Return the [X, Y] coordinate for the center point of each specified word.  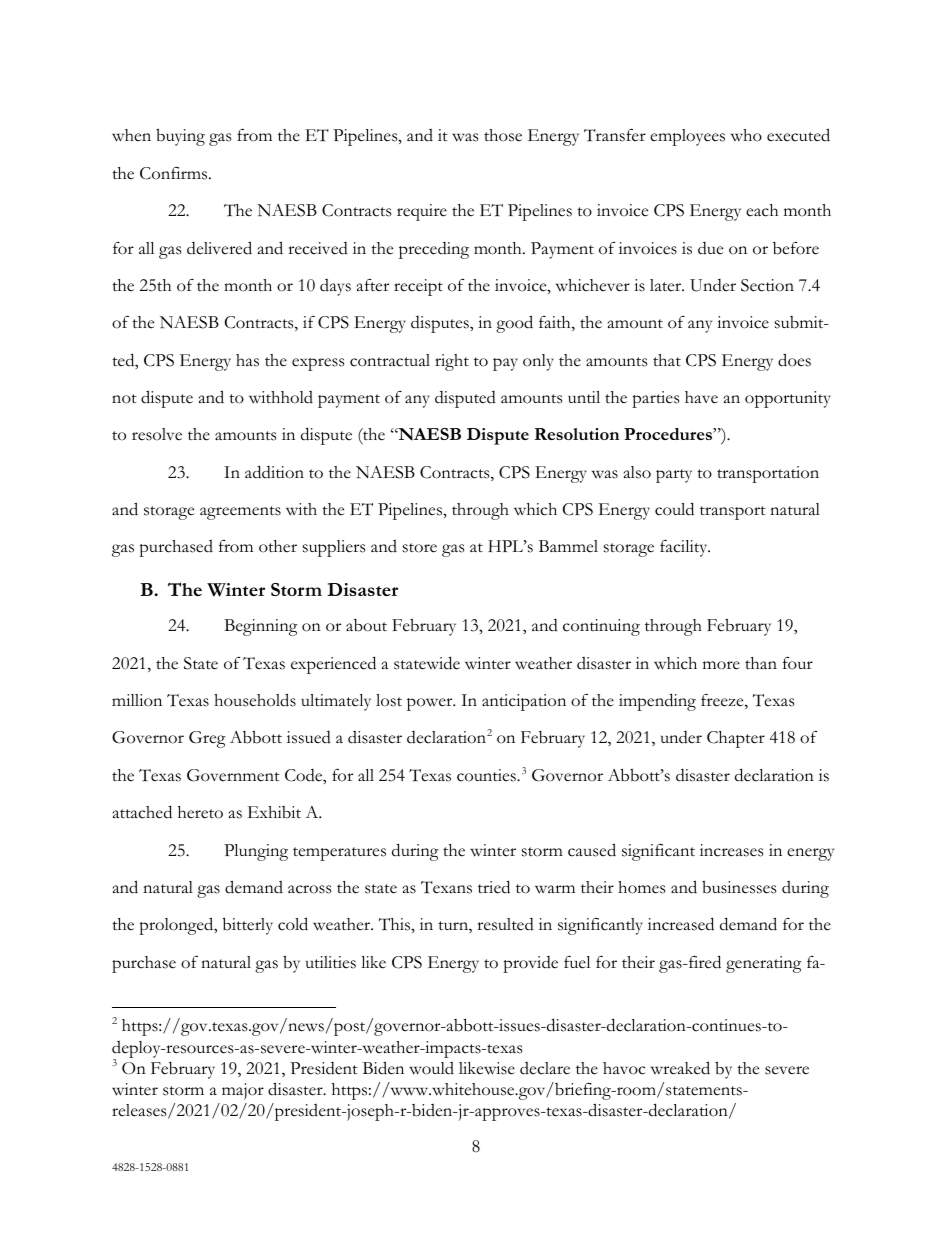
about [366, 625]
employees [687, 137]
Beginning [261, 627]
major [243, 1091]
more [721, 665]
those [503, 135]
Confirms [175, 173]
